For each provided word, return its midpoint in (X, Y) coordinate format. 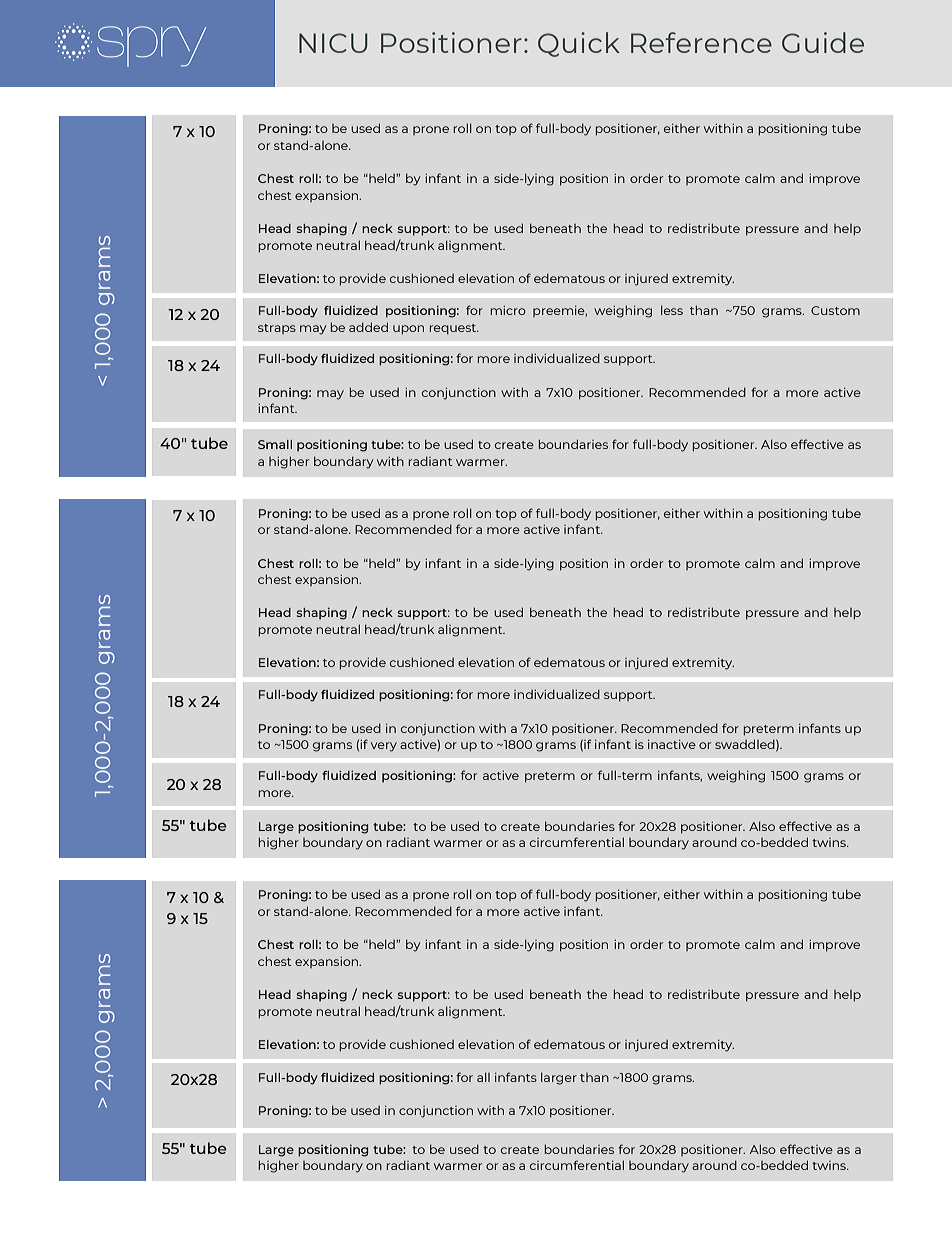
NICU (333, 43)
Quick (579, 44)
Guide (823, 42)
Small (275, 444)
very (384, 747)
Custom (835, 310)
